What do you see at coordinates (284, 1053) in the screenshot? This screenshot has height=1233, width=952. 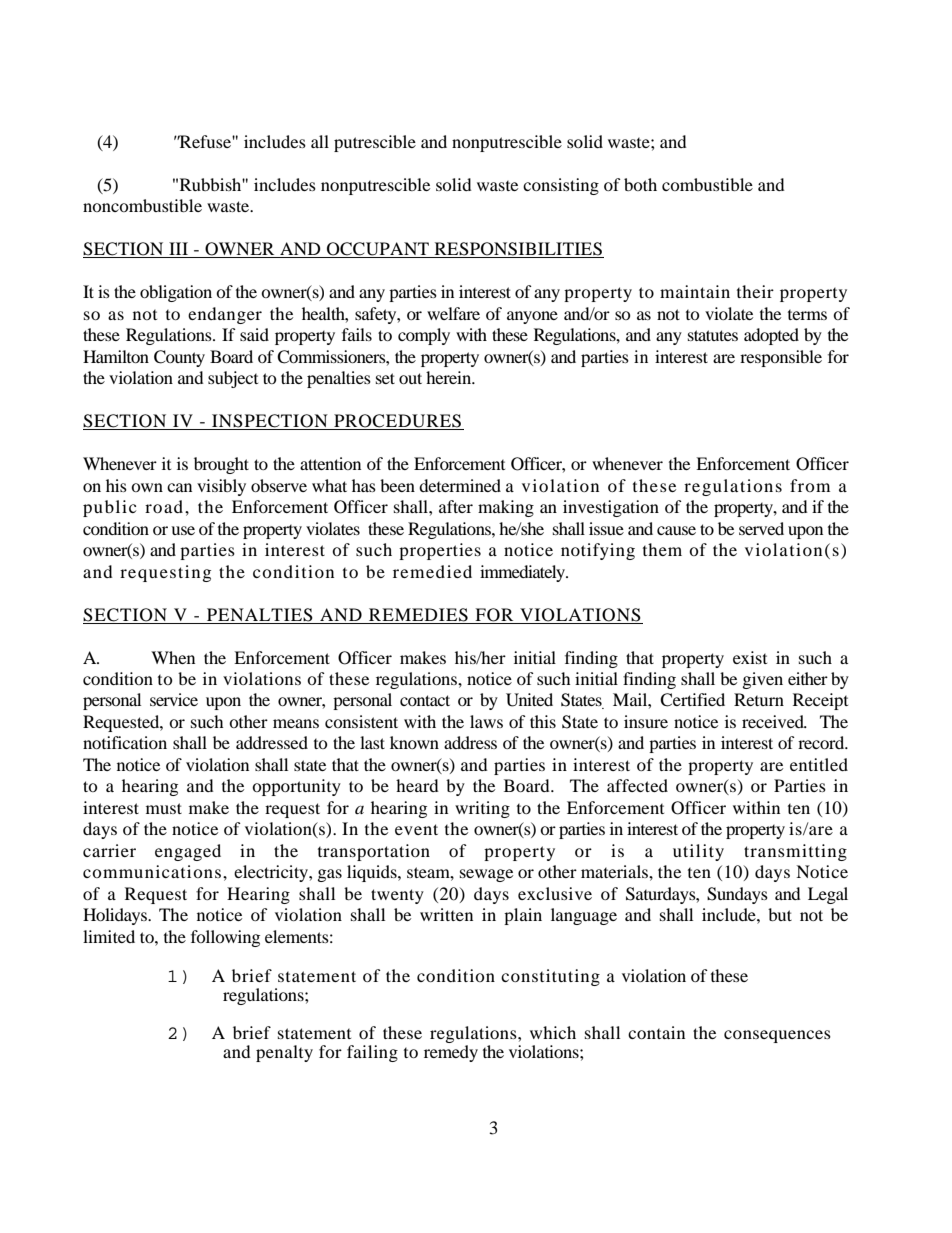 I see `penalty` at bounding box center [284, 1053].
